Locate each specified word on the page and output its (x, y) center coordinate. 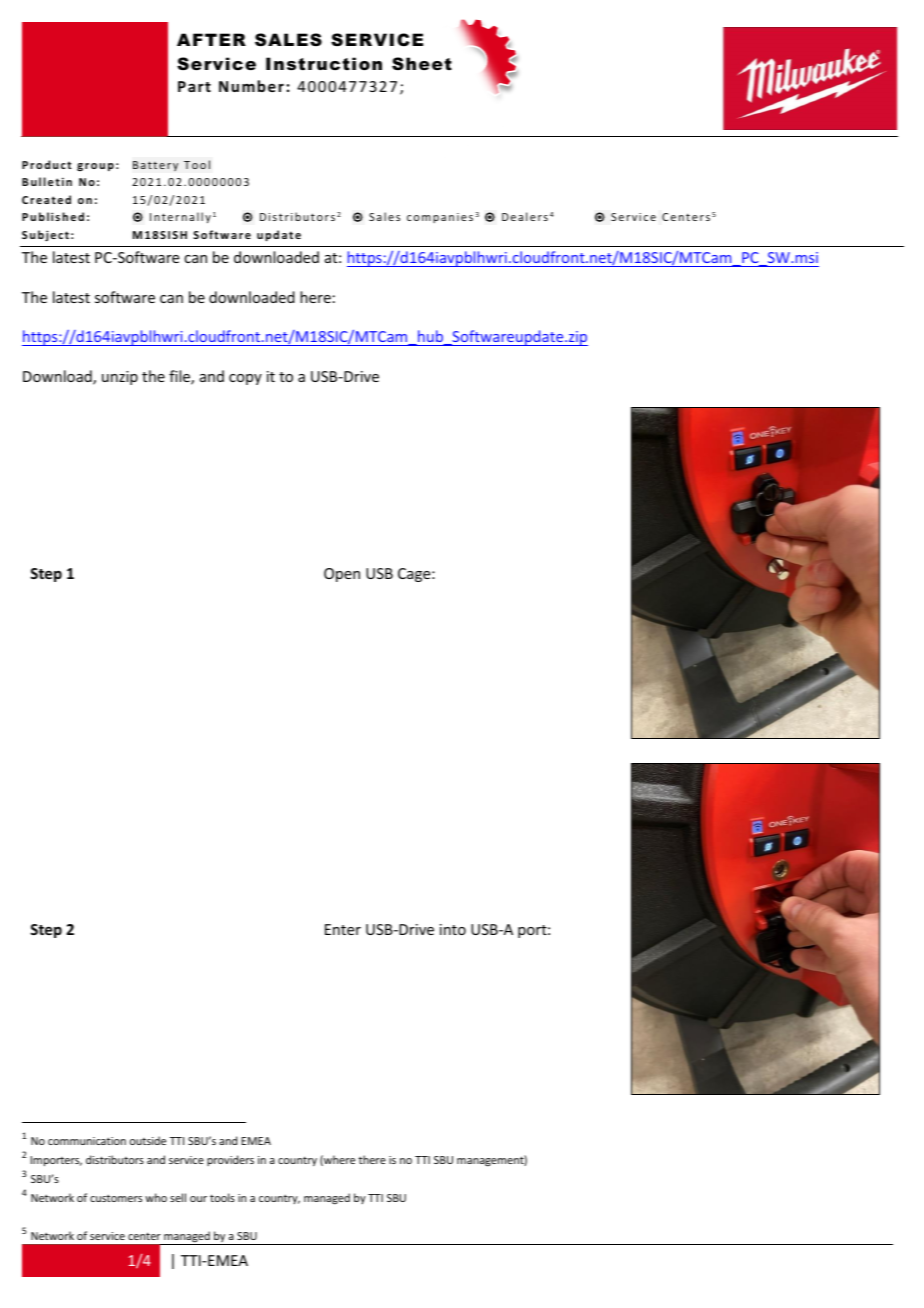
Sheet (422, 63)
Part (194, 86)
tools (222, 1197)
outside (148, 1140)
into (453, 929)
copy (245, 379)
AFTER (211, 39)
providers (230, 1160)
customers (116, 1198)
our (198, 1199)
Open (342, 575)
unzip (120, 378)
